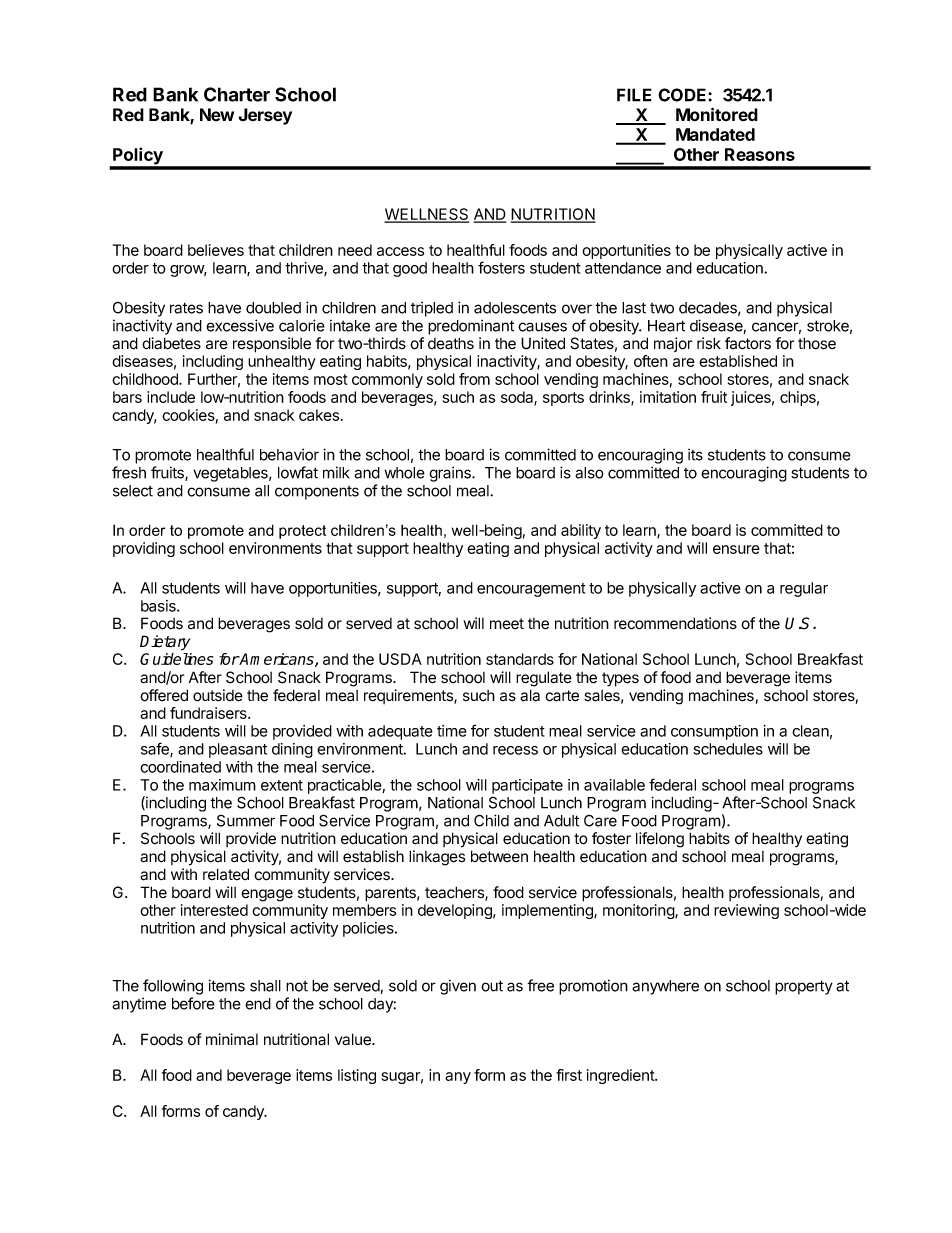 The width and height of the page is (952, 1233). Describe the element at coordinates (634, 95) in the page. I see `FILE` at that location.
